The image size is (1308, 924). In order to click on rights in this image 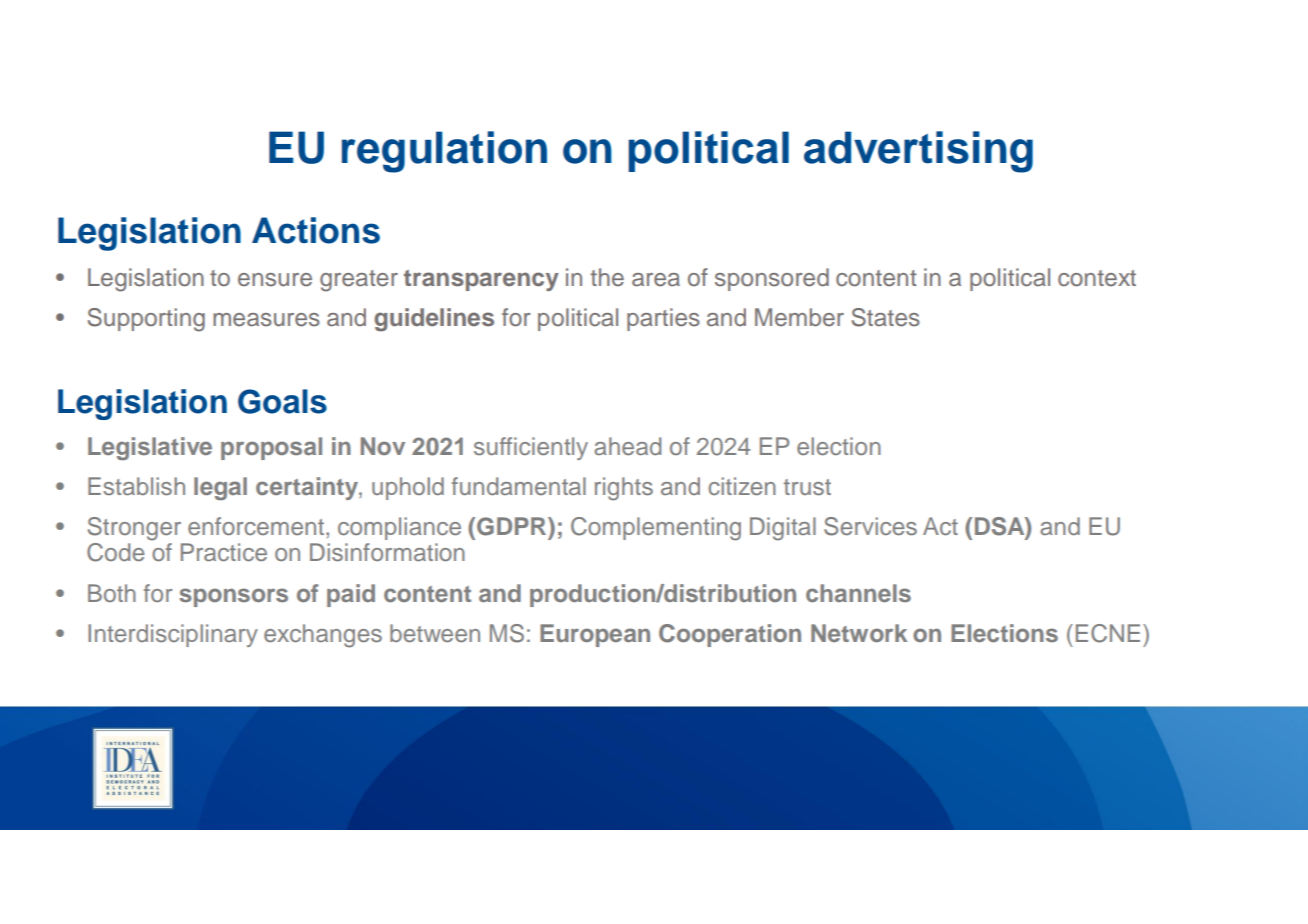, I will do `click(624, 489)`.
